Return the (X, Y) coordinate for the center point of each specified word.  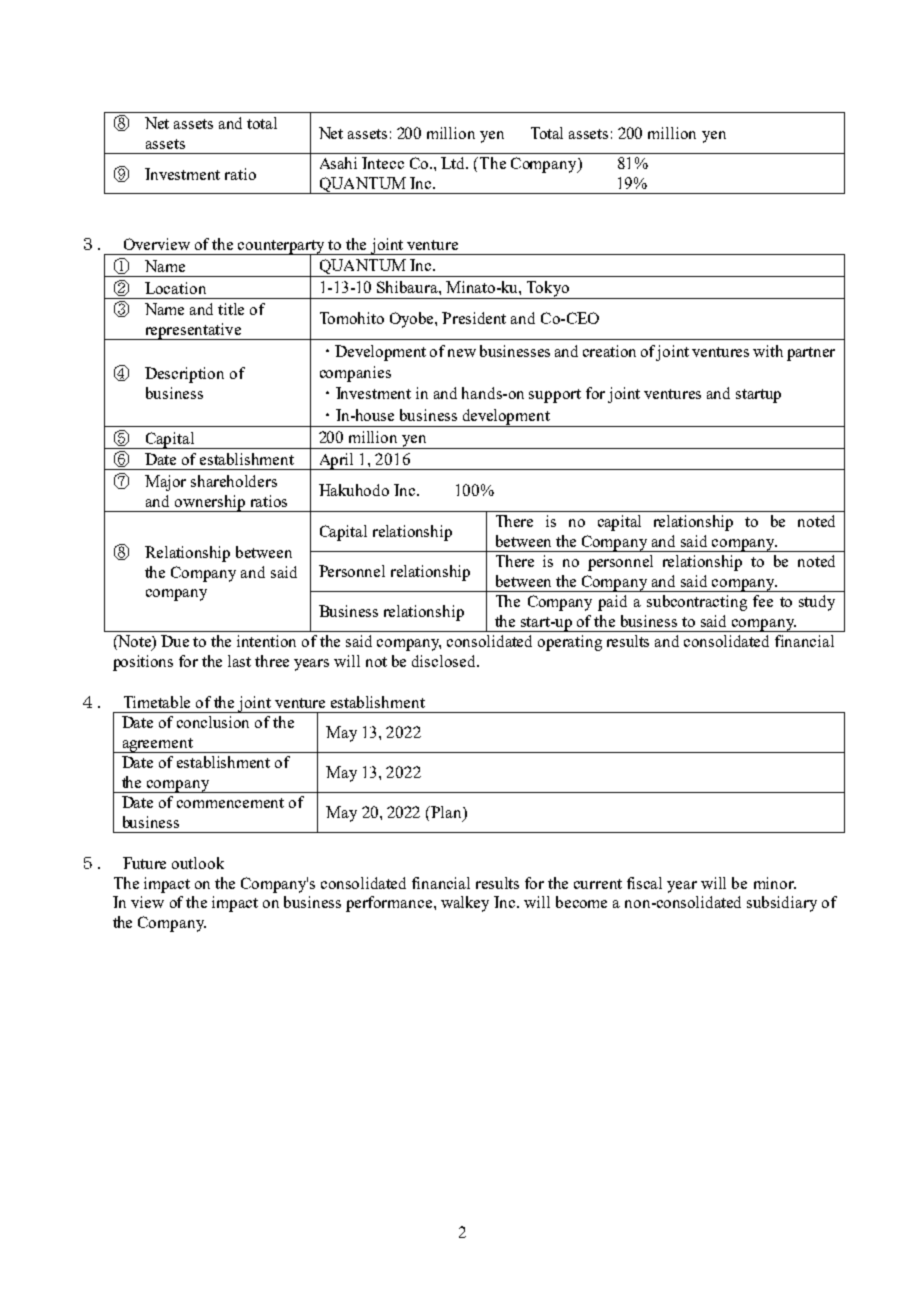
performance (390, 904)
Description (184, 375)
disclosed (445, 661)
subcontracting (697, 603)
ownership (209, 503)
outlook (198, 863)
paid (612, 603)
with (768, 351)
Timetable (157, 702)
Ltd (454, 163)
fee (763, 601)
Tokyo (548, 290)
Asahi (338, 163)
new (462, 353)
